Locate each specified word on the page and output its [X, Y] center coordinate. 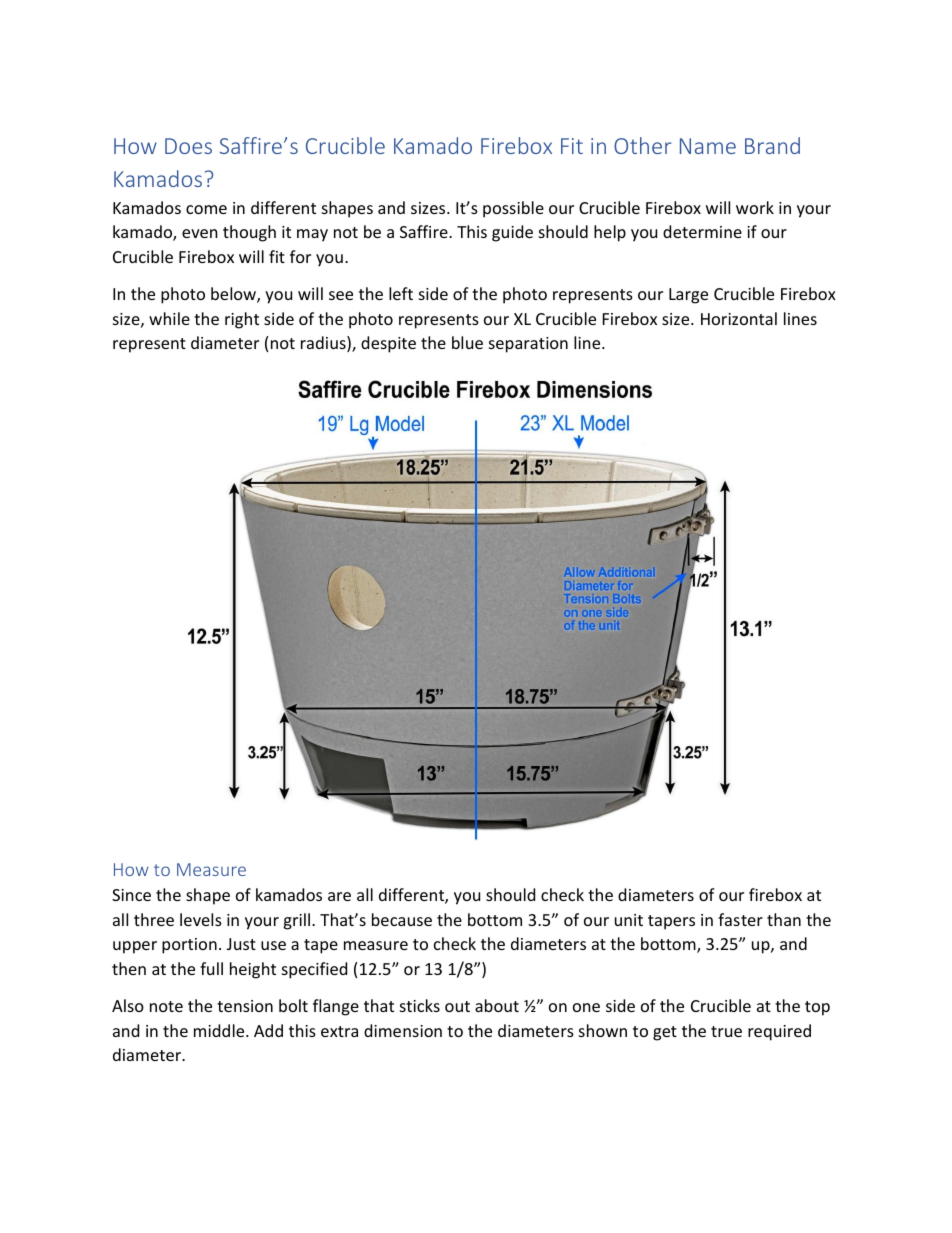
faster [740, 919]
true [726, 1031]
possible [513, 209]
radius [324, 344]
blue [467, 342]
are [339, 896]
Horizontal [739, 318]
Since [131, 895]
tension [245, 1006]
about [497, 1005]
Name [708, 146]
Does [188, 146]
